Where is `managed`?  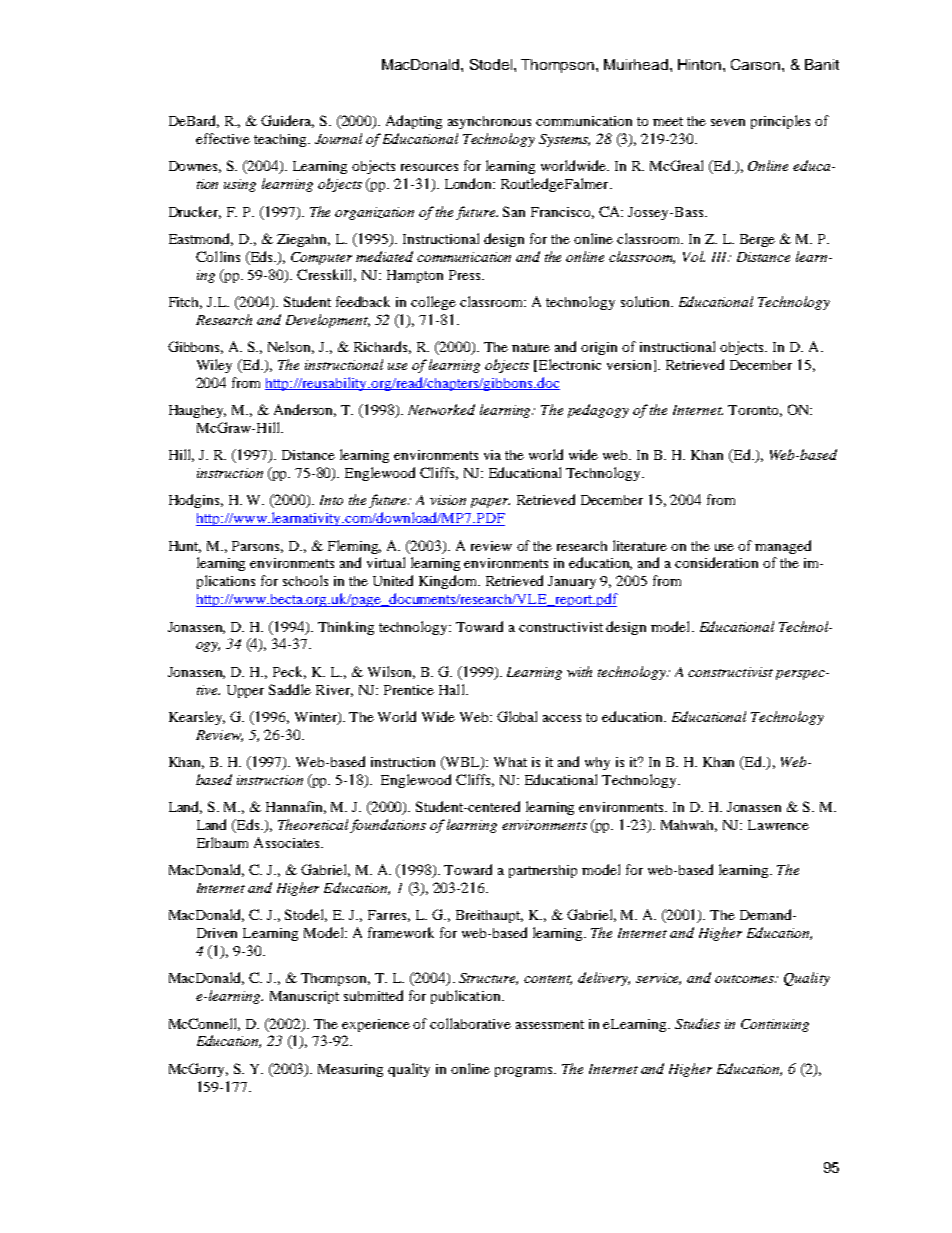
managed is located at coordinates (783, 547).
